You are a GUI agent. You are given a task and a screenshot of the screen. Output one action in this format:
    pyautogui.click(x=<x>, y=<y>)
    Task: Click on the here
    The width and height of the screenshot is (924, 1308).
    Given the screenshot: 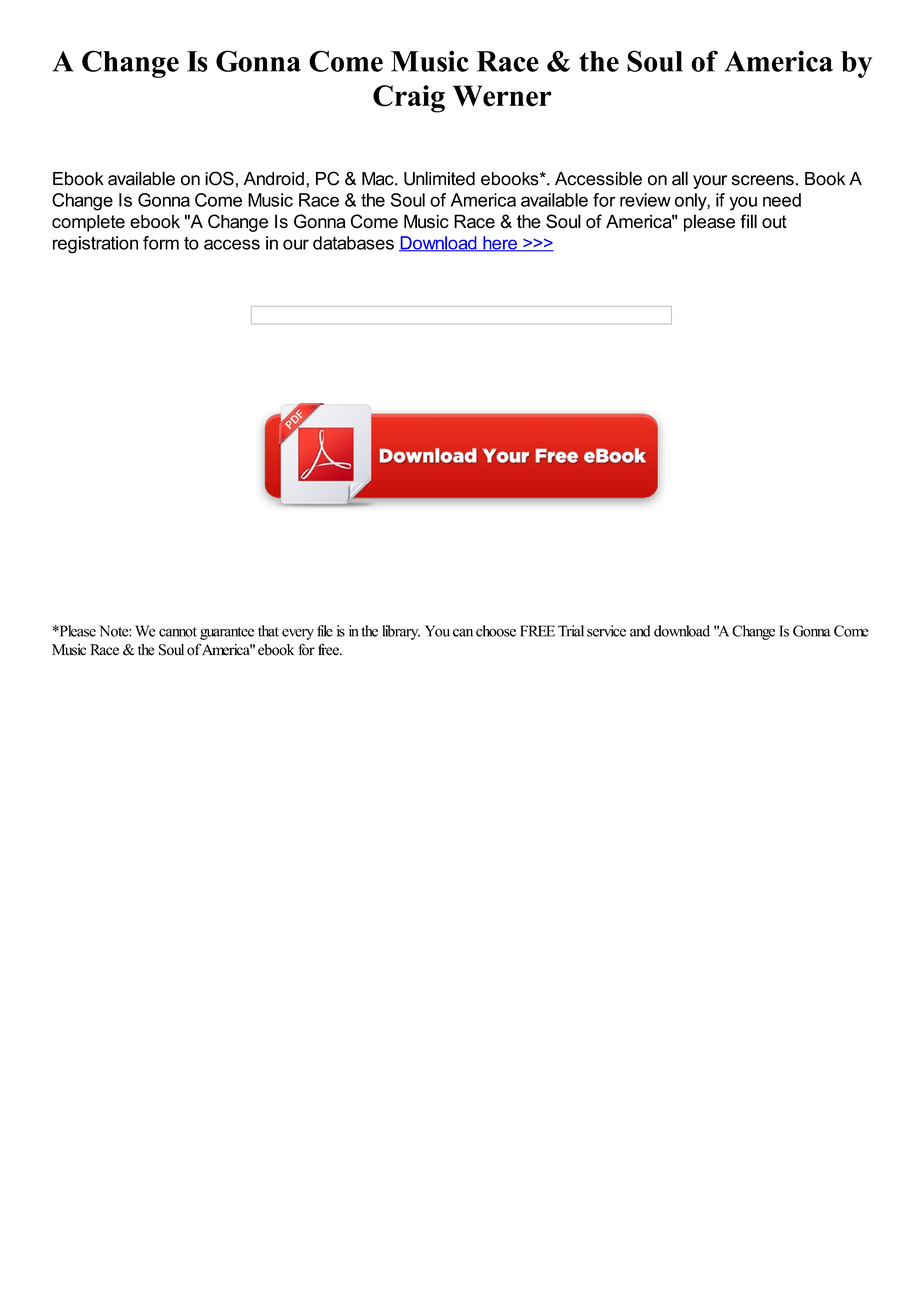 What is the action you would take?
    pyautogui.click(x=500, y=244)
